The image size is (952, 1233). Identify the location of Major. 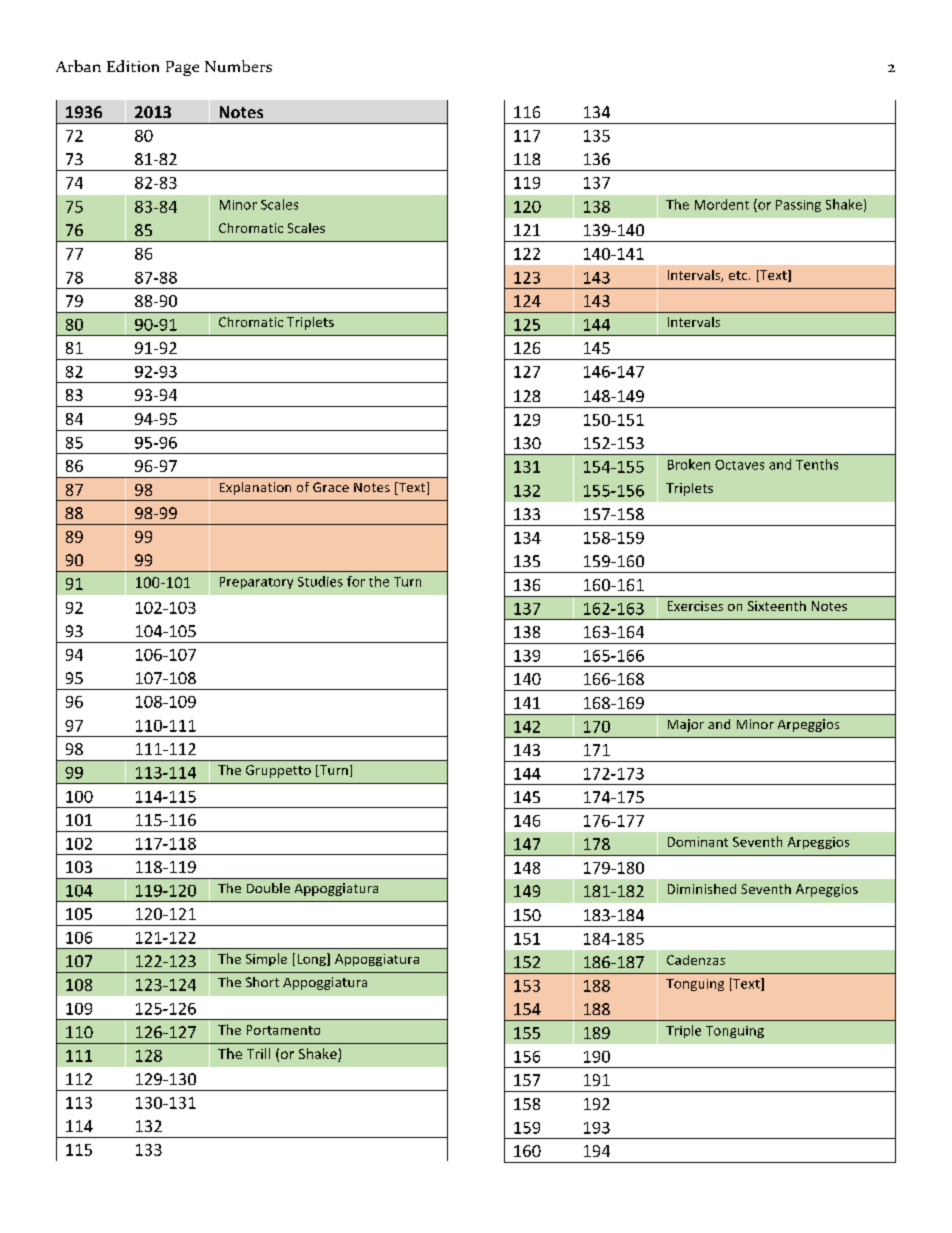
(686, 725).
